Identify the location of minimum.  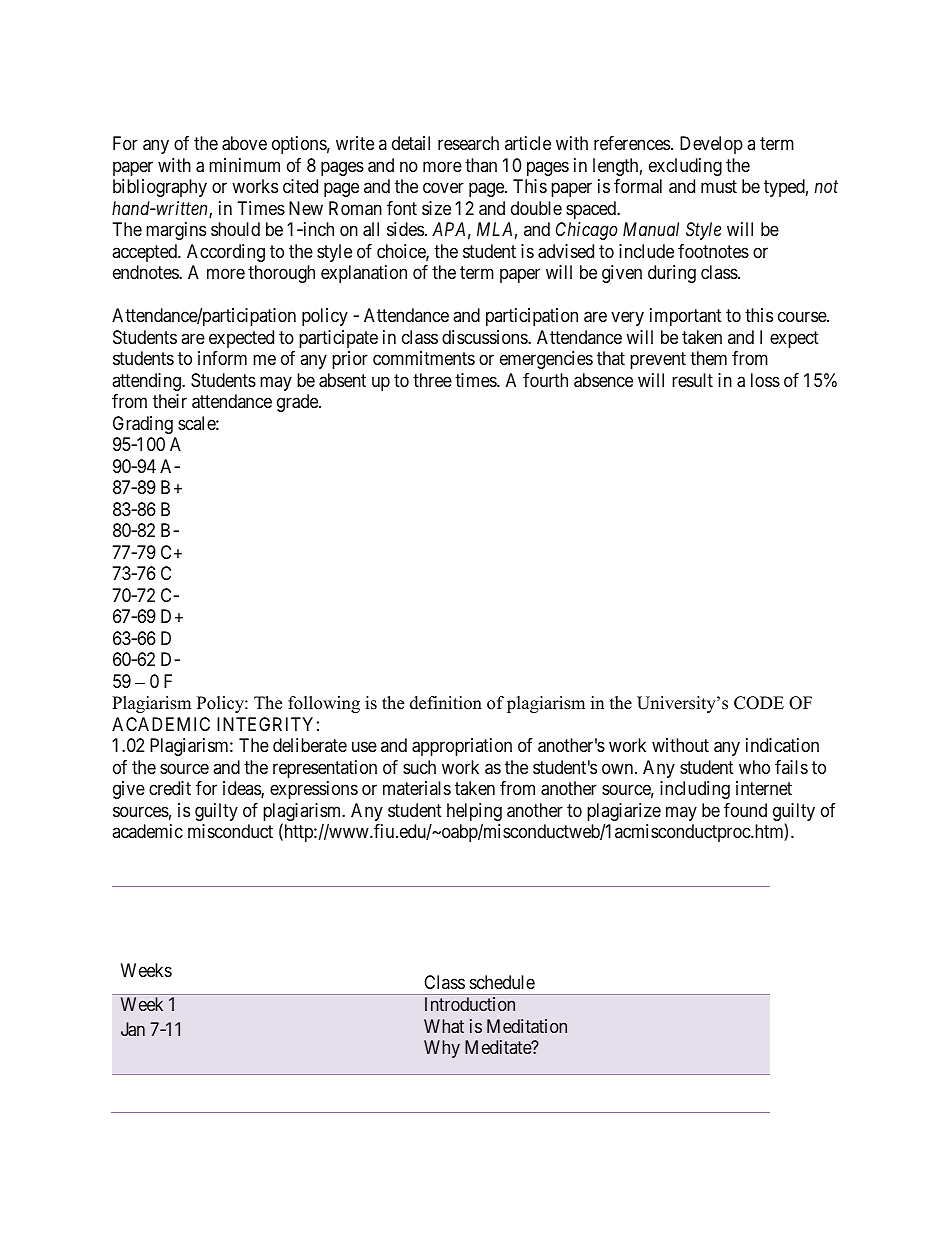
(244, 165).
